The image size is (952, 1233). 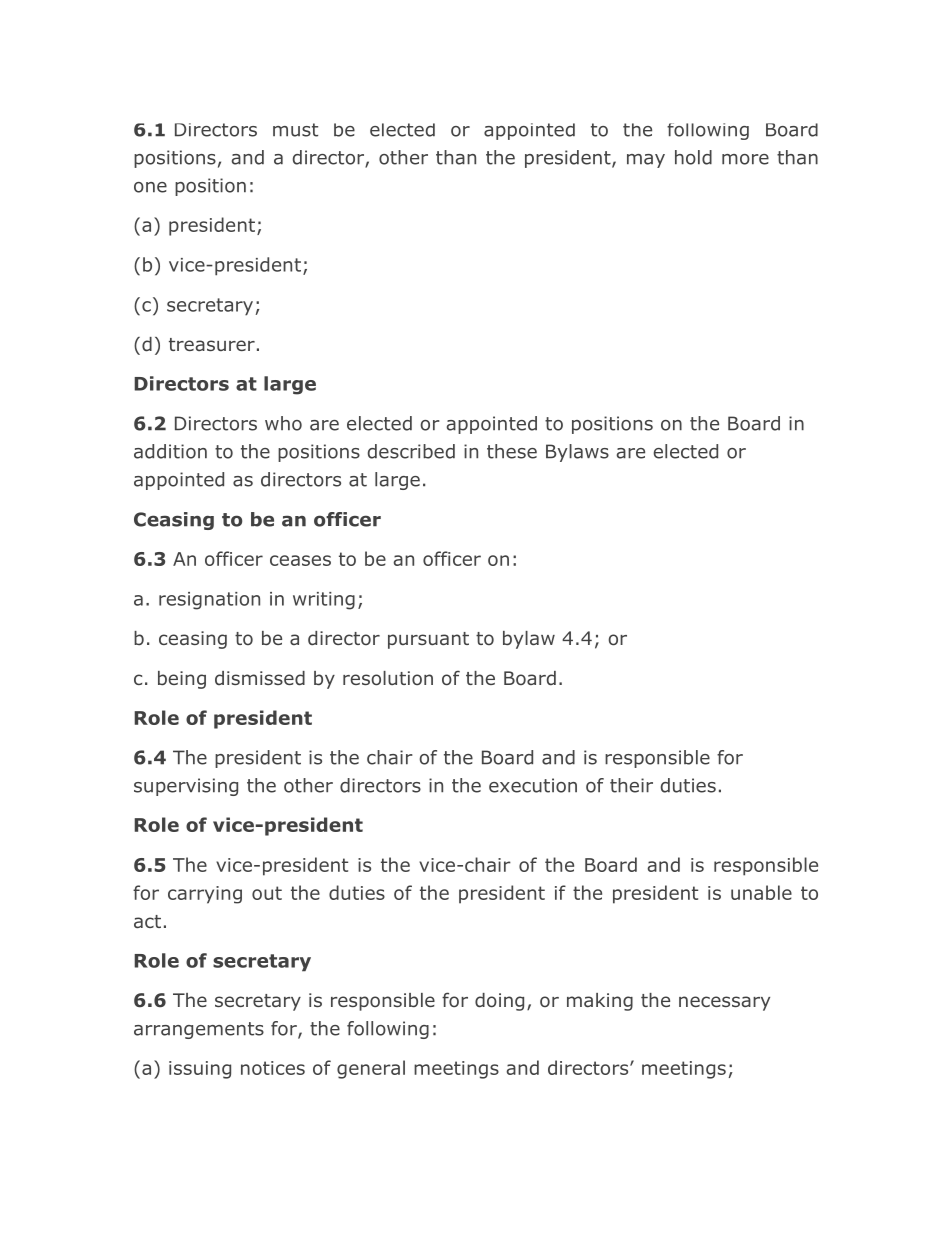 I want to click on treasurer, so click(x=212, y=344).
